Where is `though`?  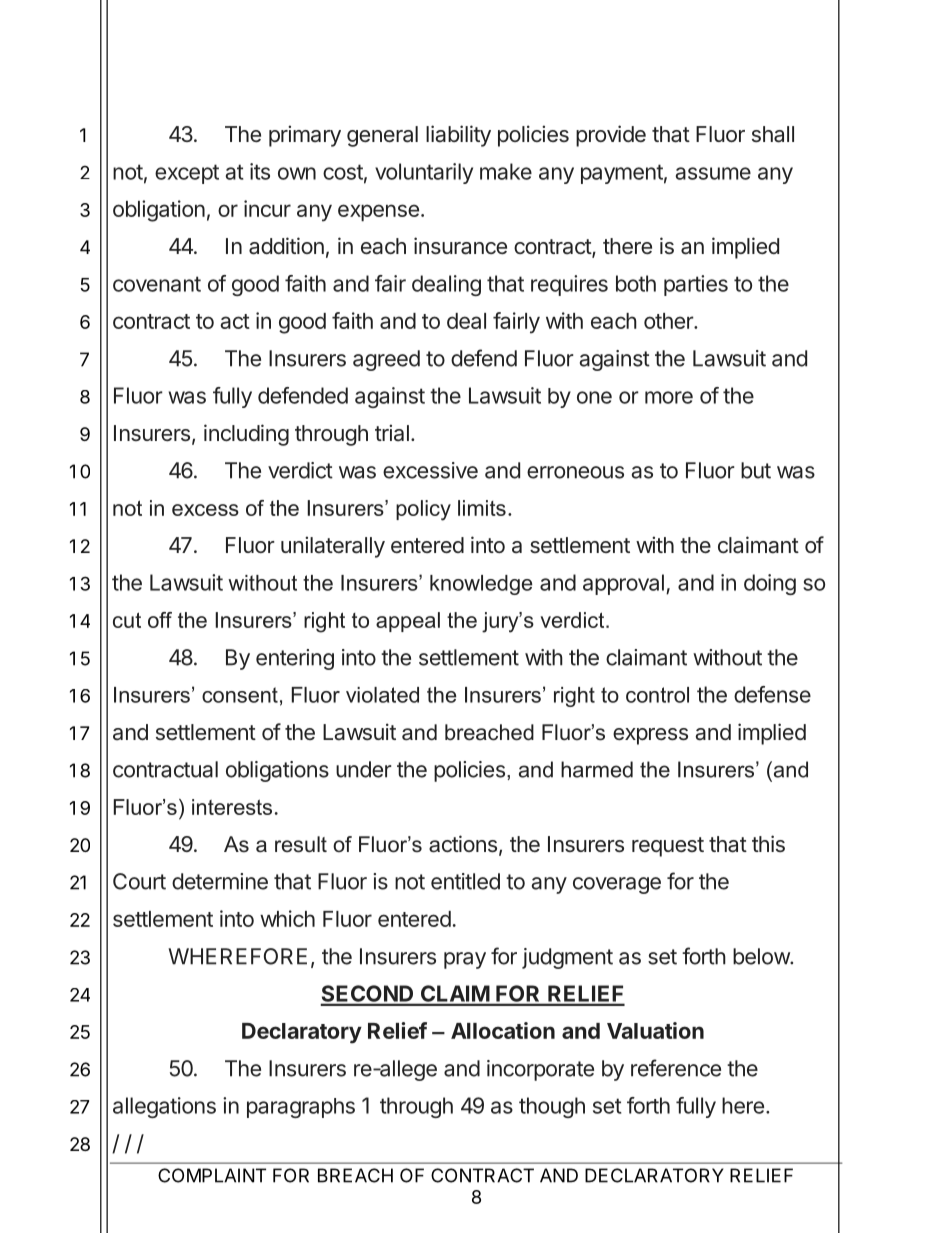
though is located at coordinates (552, 1107).
